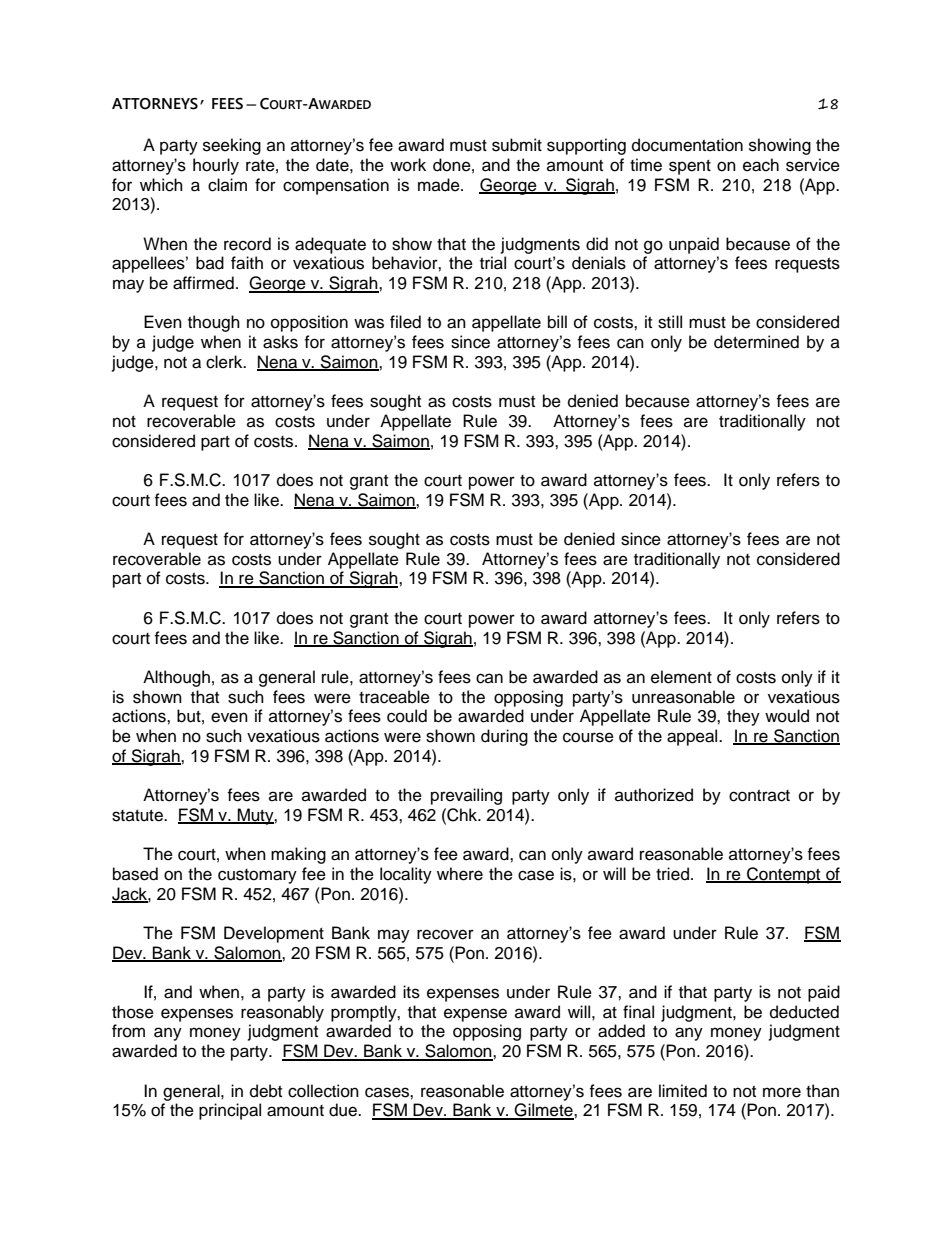 The image size is (952, 1233). What do you see at coordinates (466, 796) in the page?
I see `prevailing` at bounding box center [466, 796].
